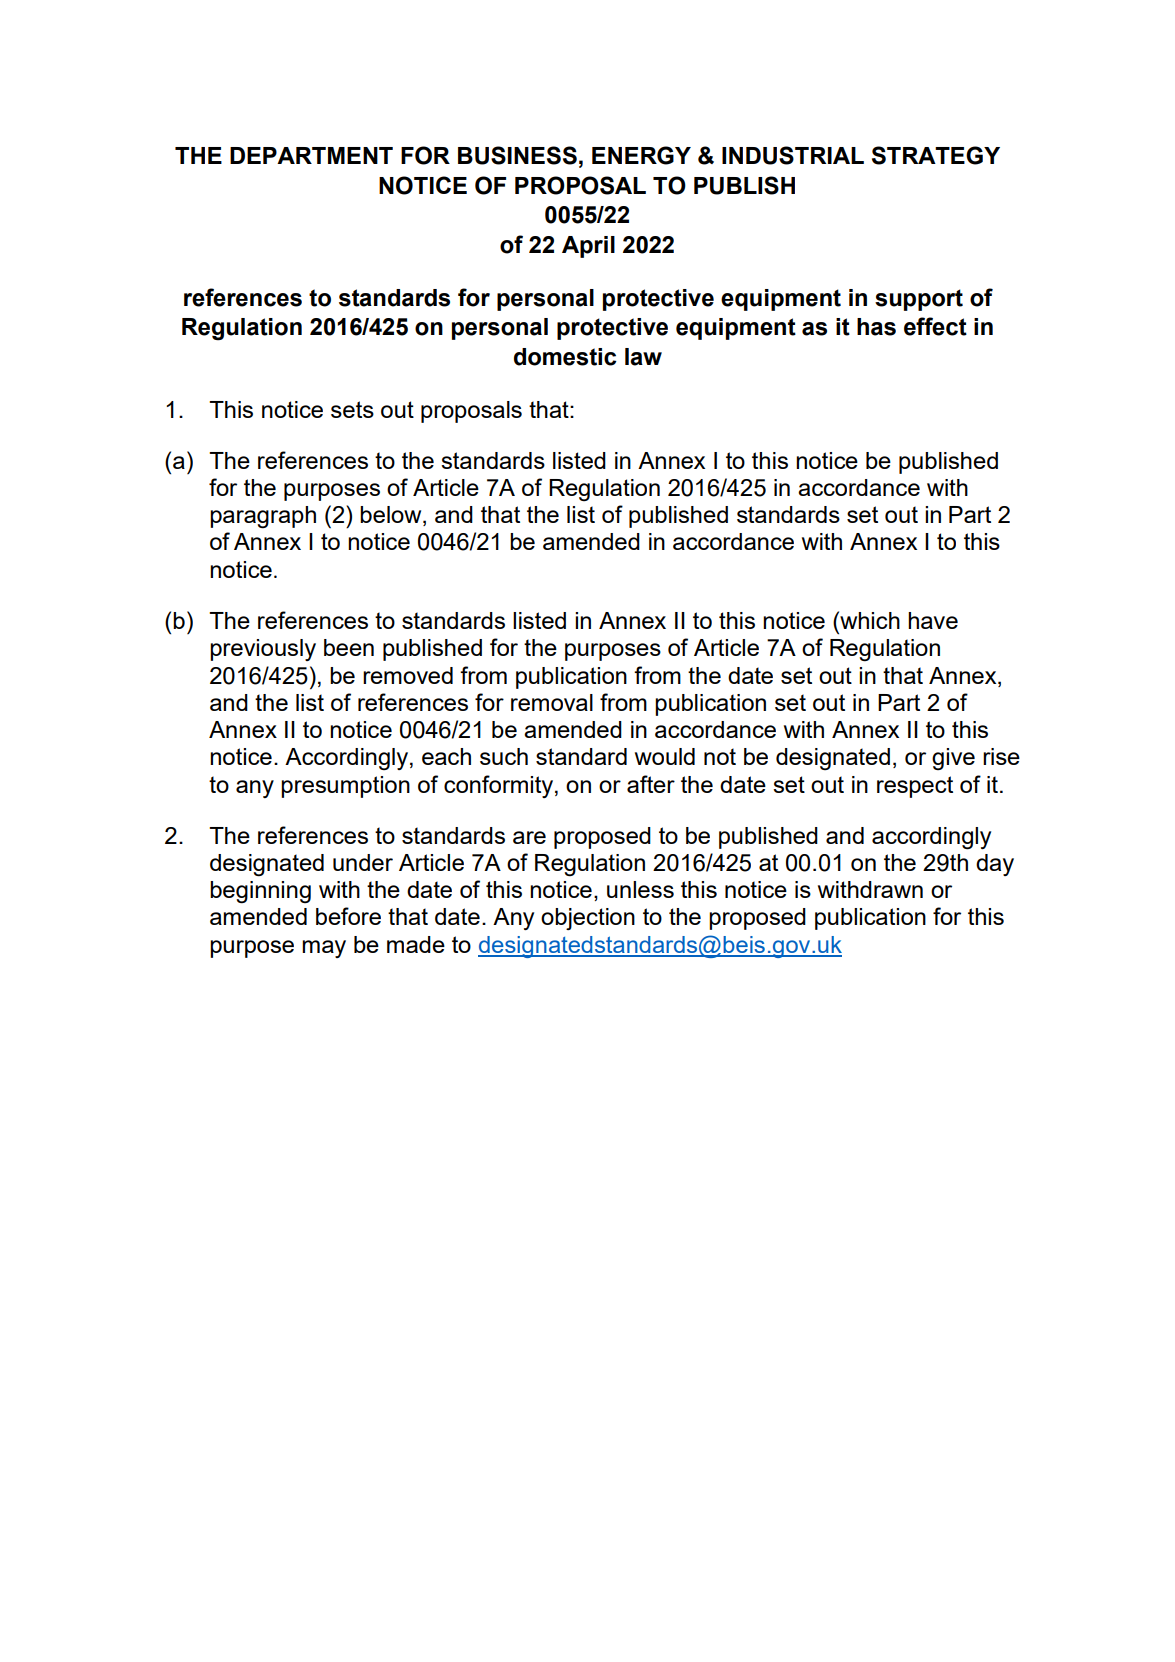 This screenshot has height=1662, width=1175. Describe the element at coordinates (995, 865) in the screenshot. I see `day` at that location.
